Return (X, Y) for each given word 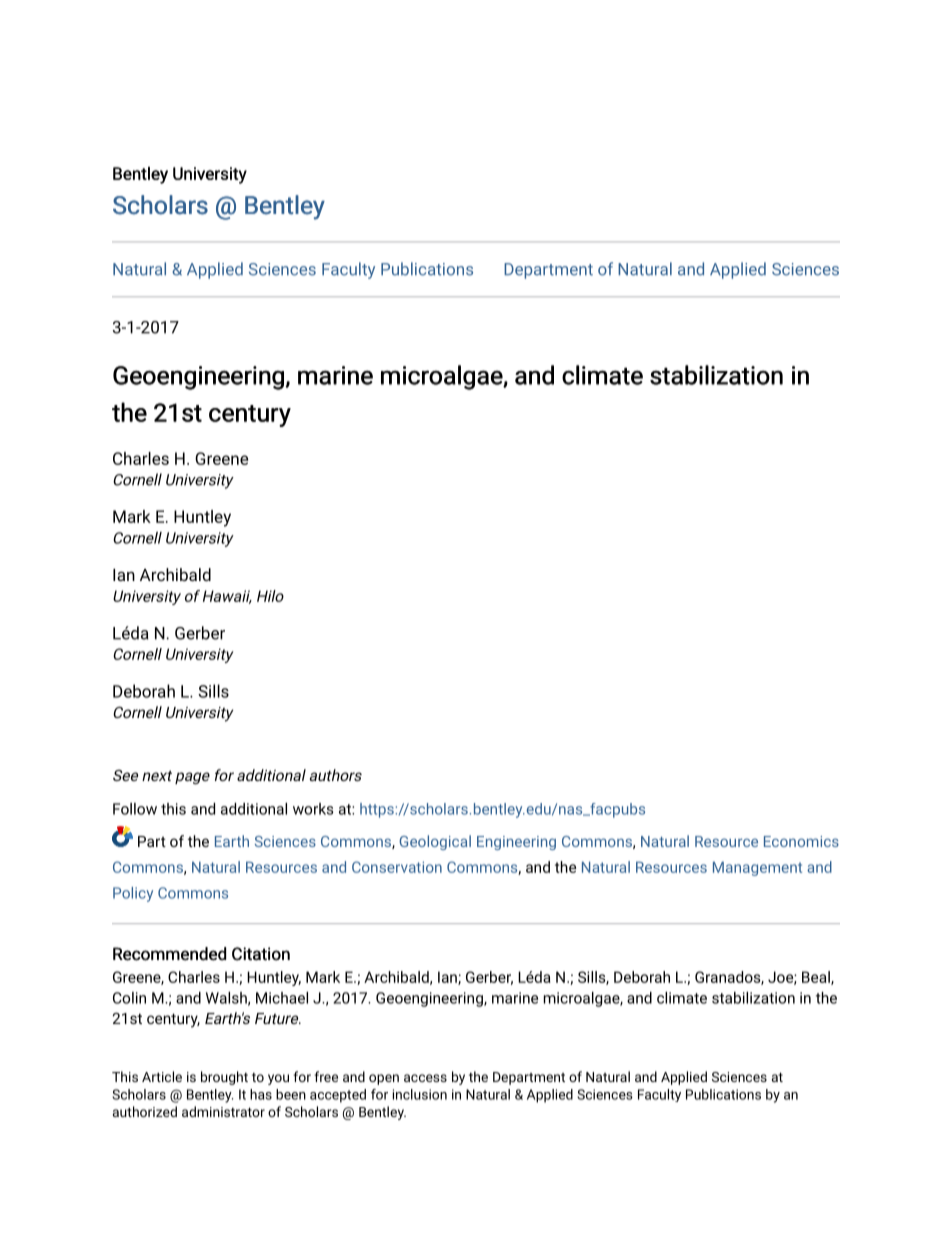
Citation (261, 954)
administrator (223, 1111)
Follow (135, 809)
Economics (801, 841)
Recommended (169, 954)
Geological (435, 842)
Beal (817, 978)
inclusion (420, 1094)
